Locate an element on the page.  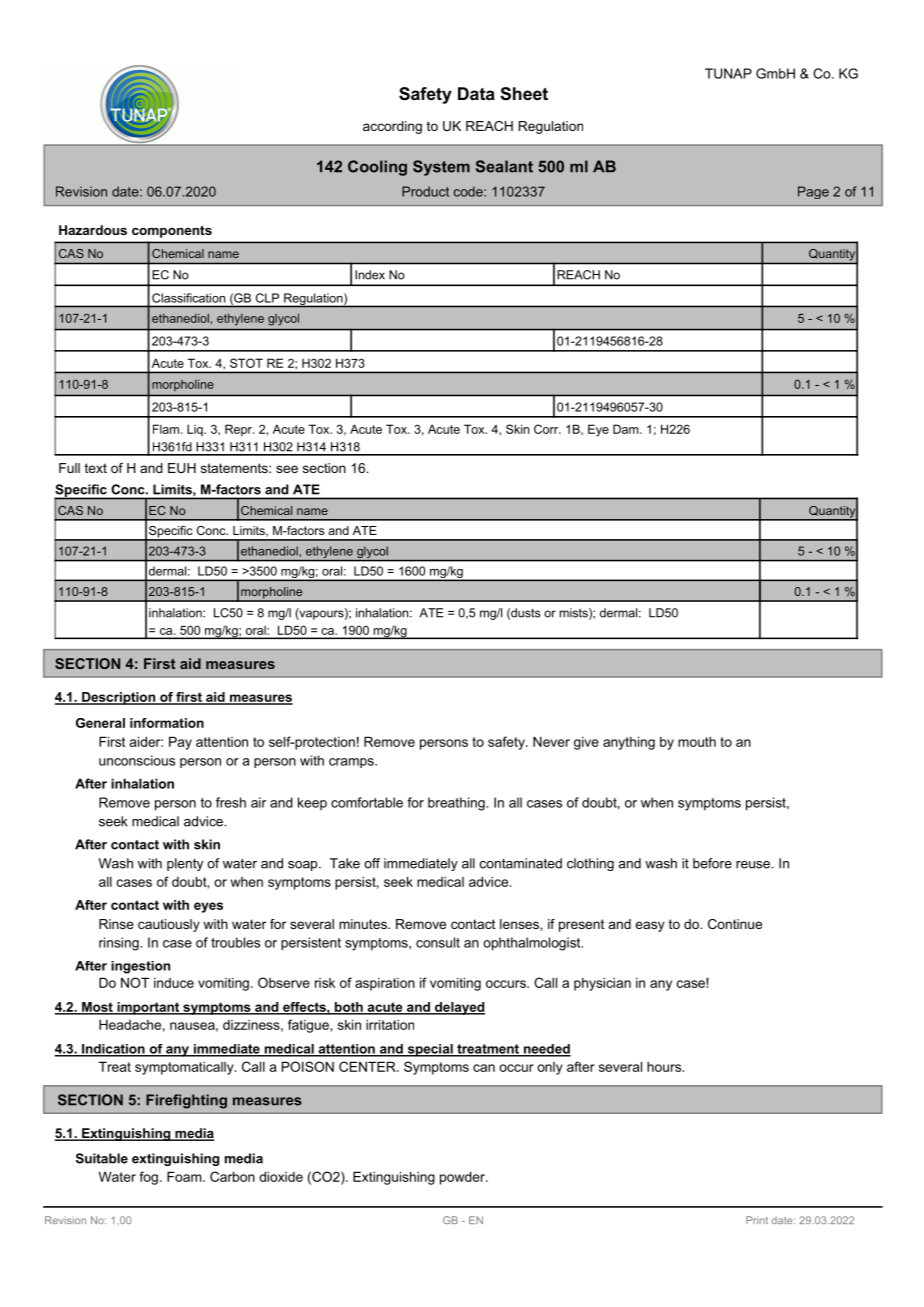
Flam is located at coordinates (166, 429).
